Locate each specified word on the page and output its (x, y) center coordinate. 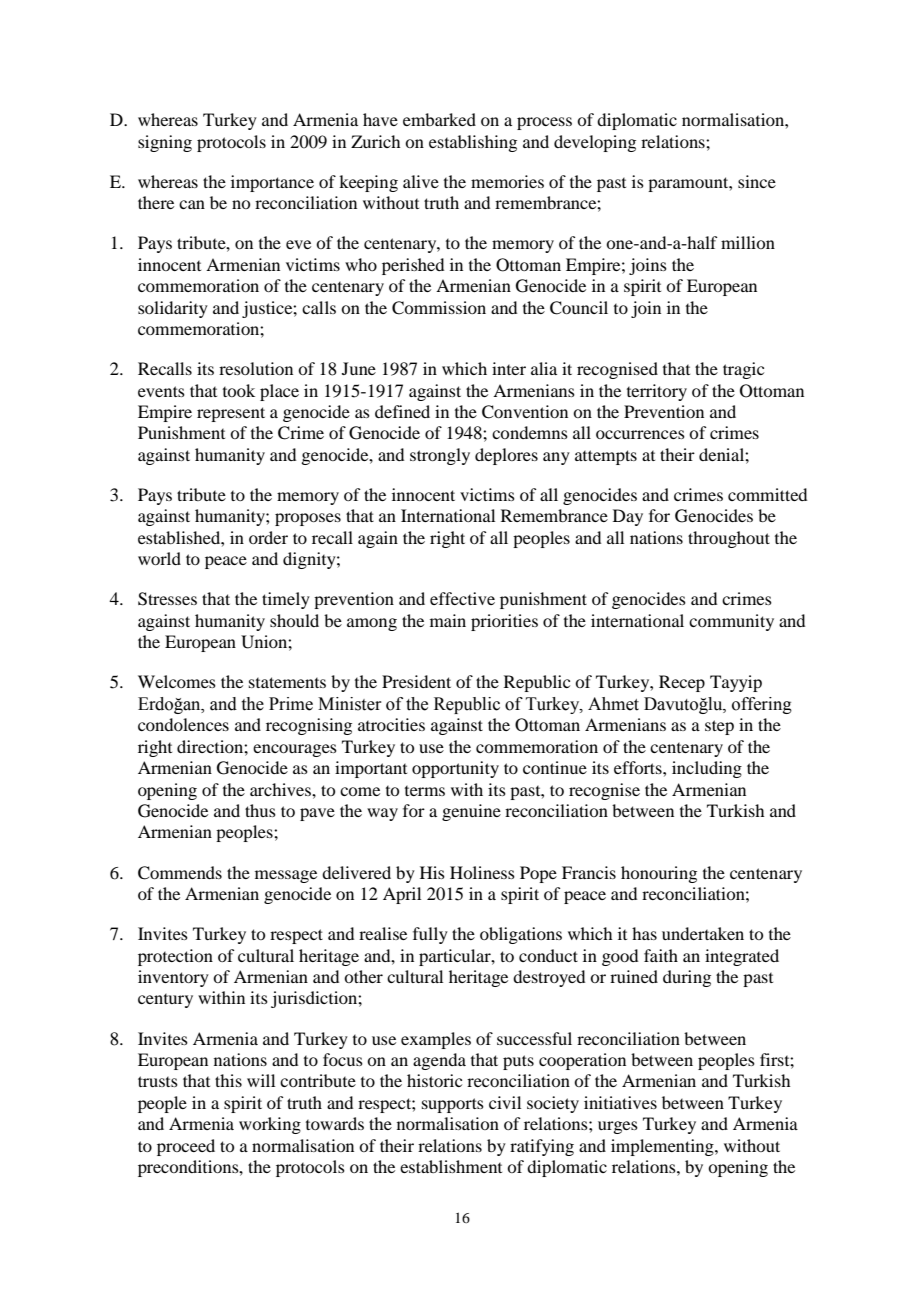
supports (453, 1105)
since (757, 181)
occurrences (640, 434)
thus (260, 810)
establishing (473, 143)
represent (231, 414)
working (270, 1125)
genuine (471, 812)
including (707, 769)
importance (272, 183)
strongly (440, 456)
